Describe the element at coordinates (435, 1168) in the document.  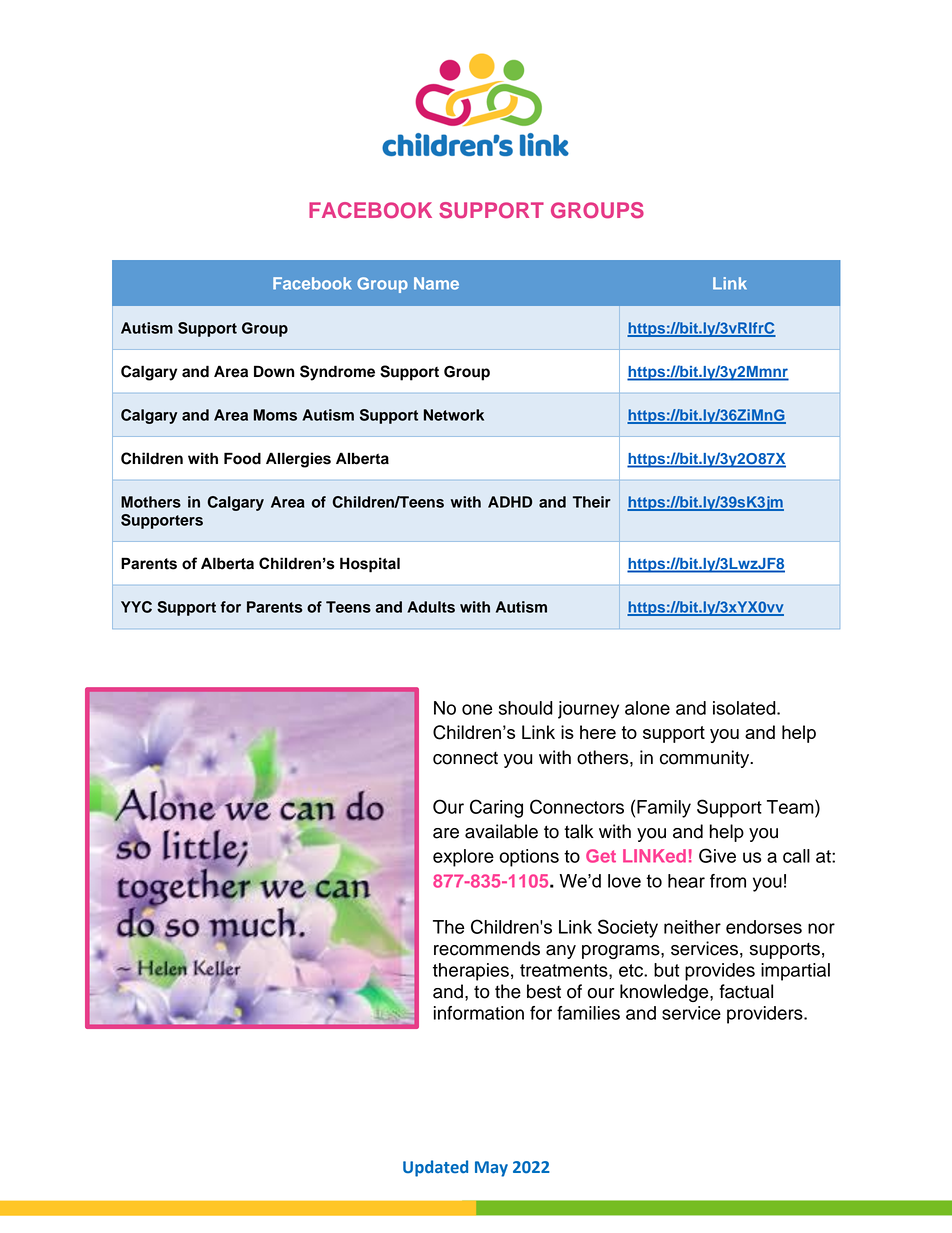
I see `Updated` at that location.
